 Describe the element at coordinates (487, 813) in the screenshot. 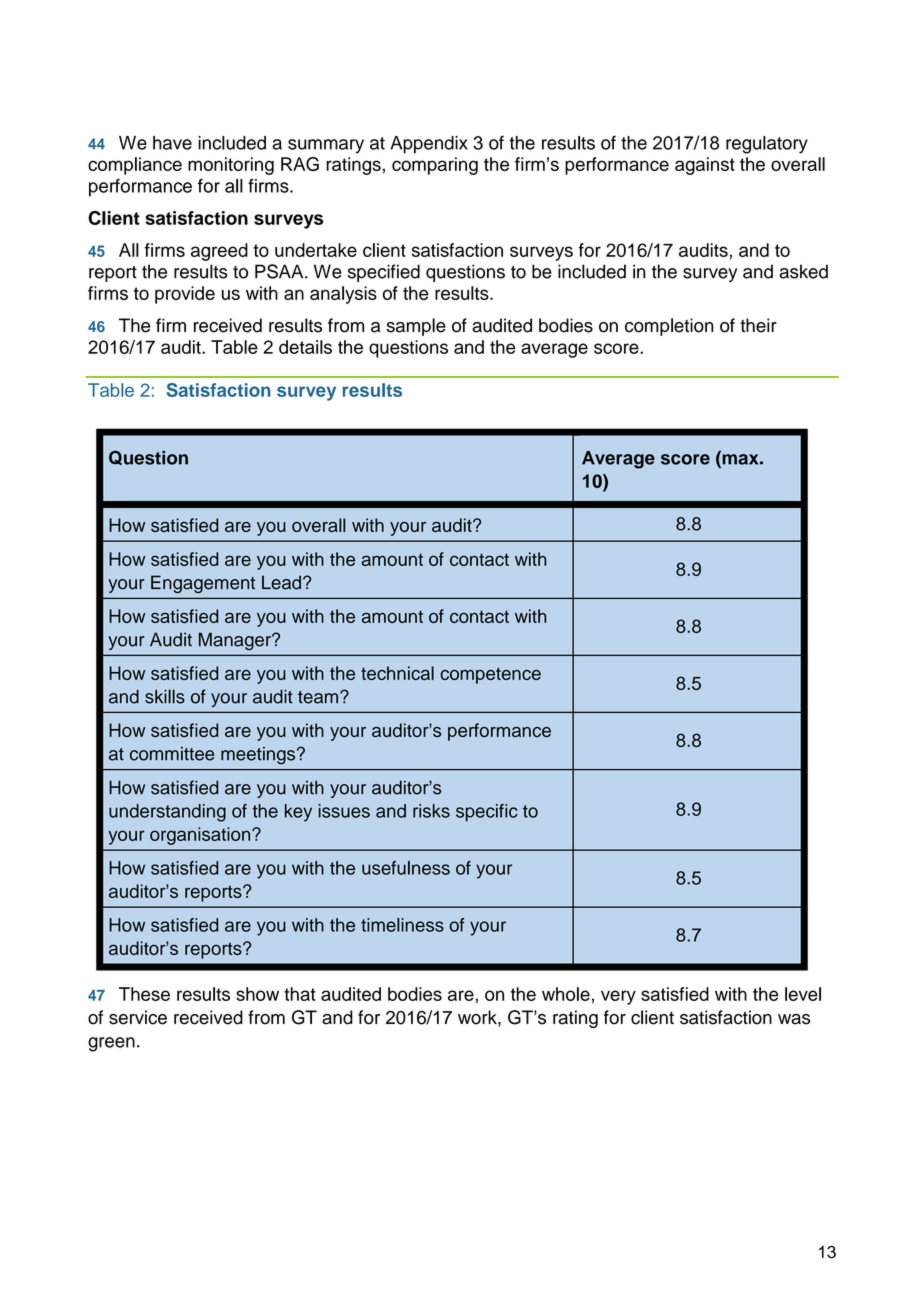

I see `specific` at that location.
